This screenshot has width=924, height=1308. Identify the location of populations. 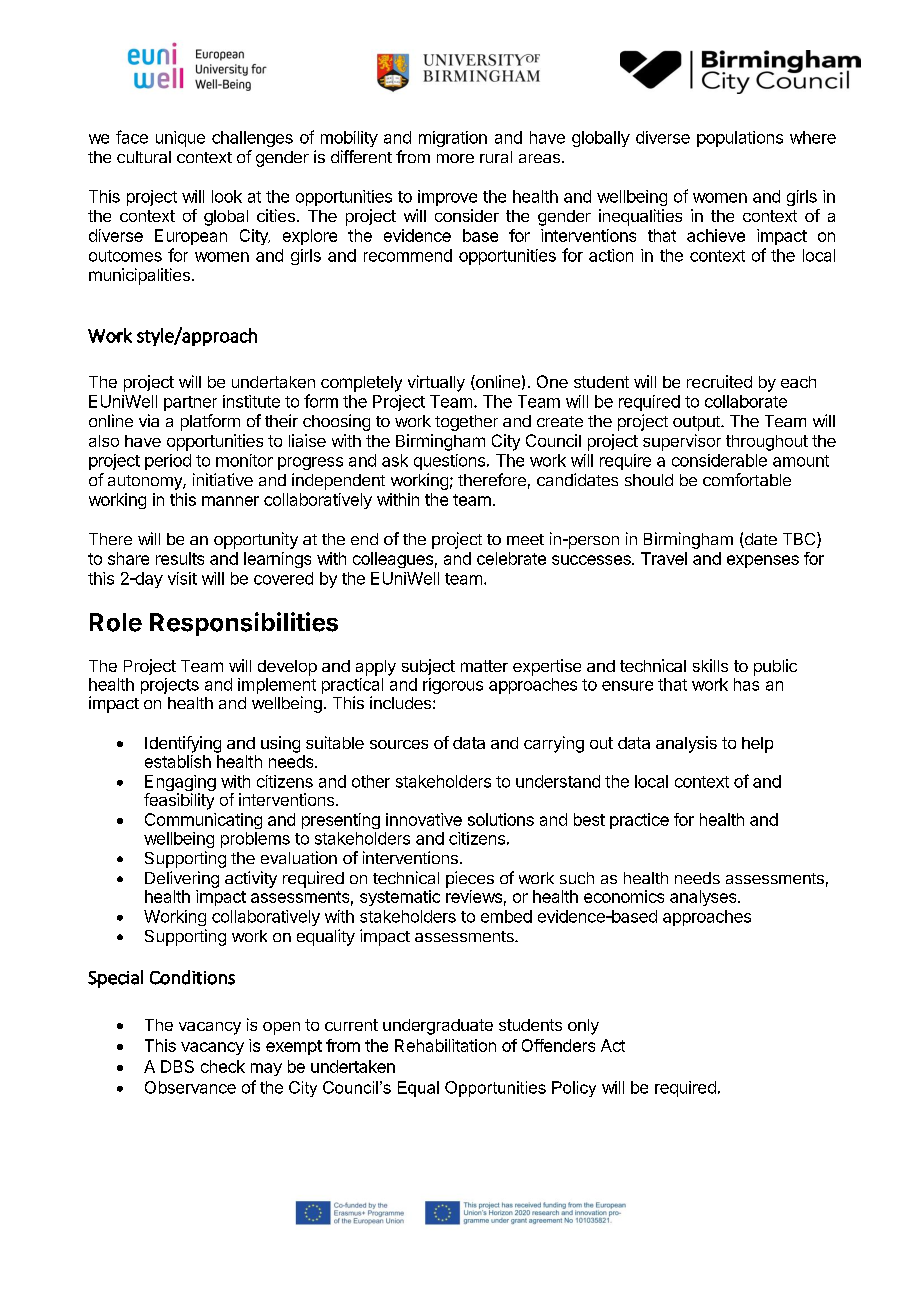
(740, 139).
